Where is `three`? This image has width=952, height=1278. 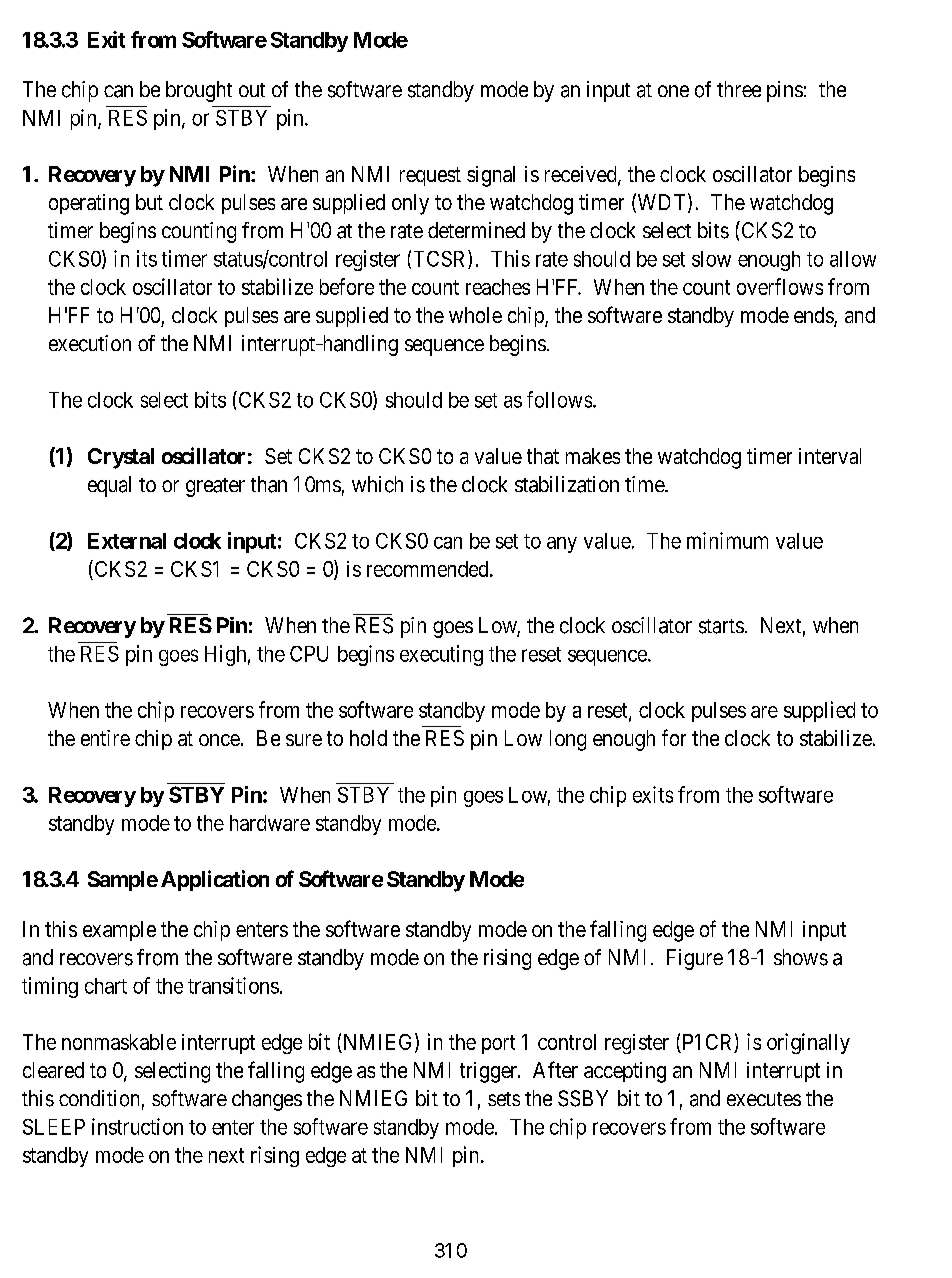
three is located at coordinates (739, 89).
